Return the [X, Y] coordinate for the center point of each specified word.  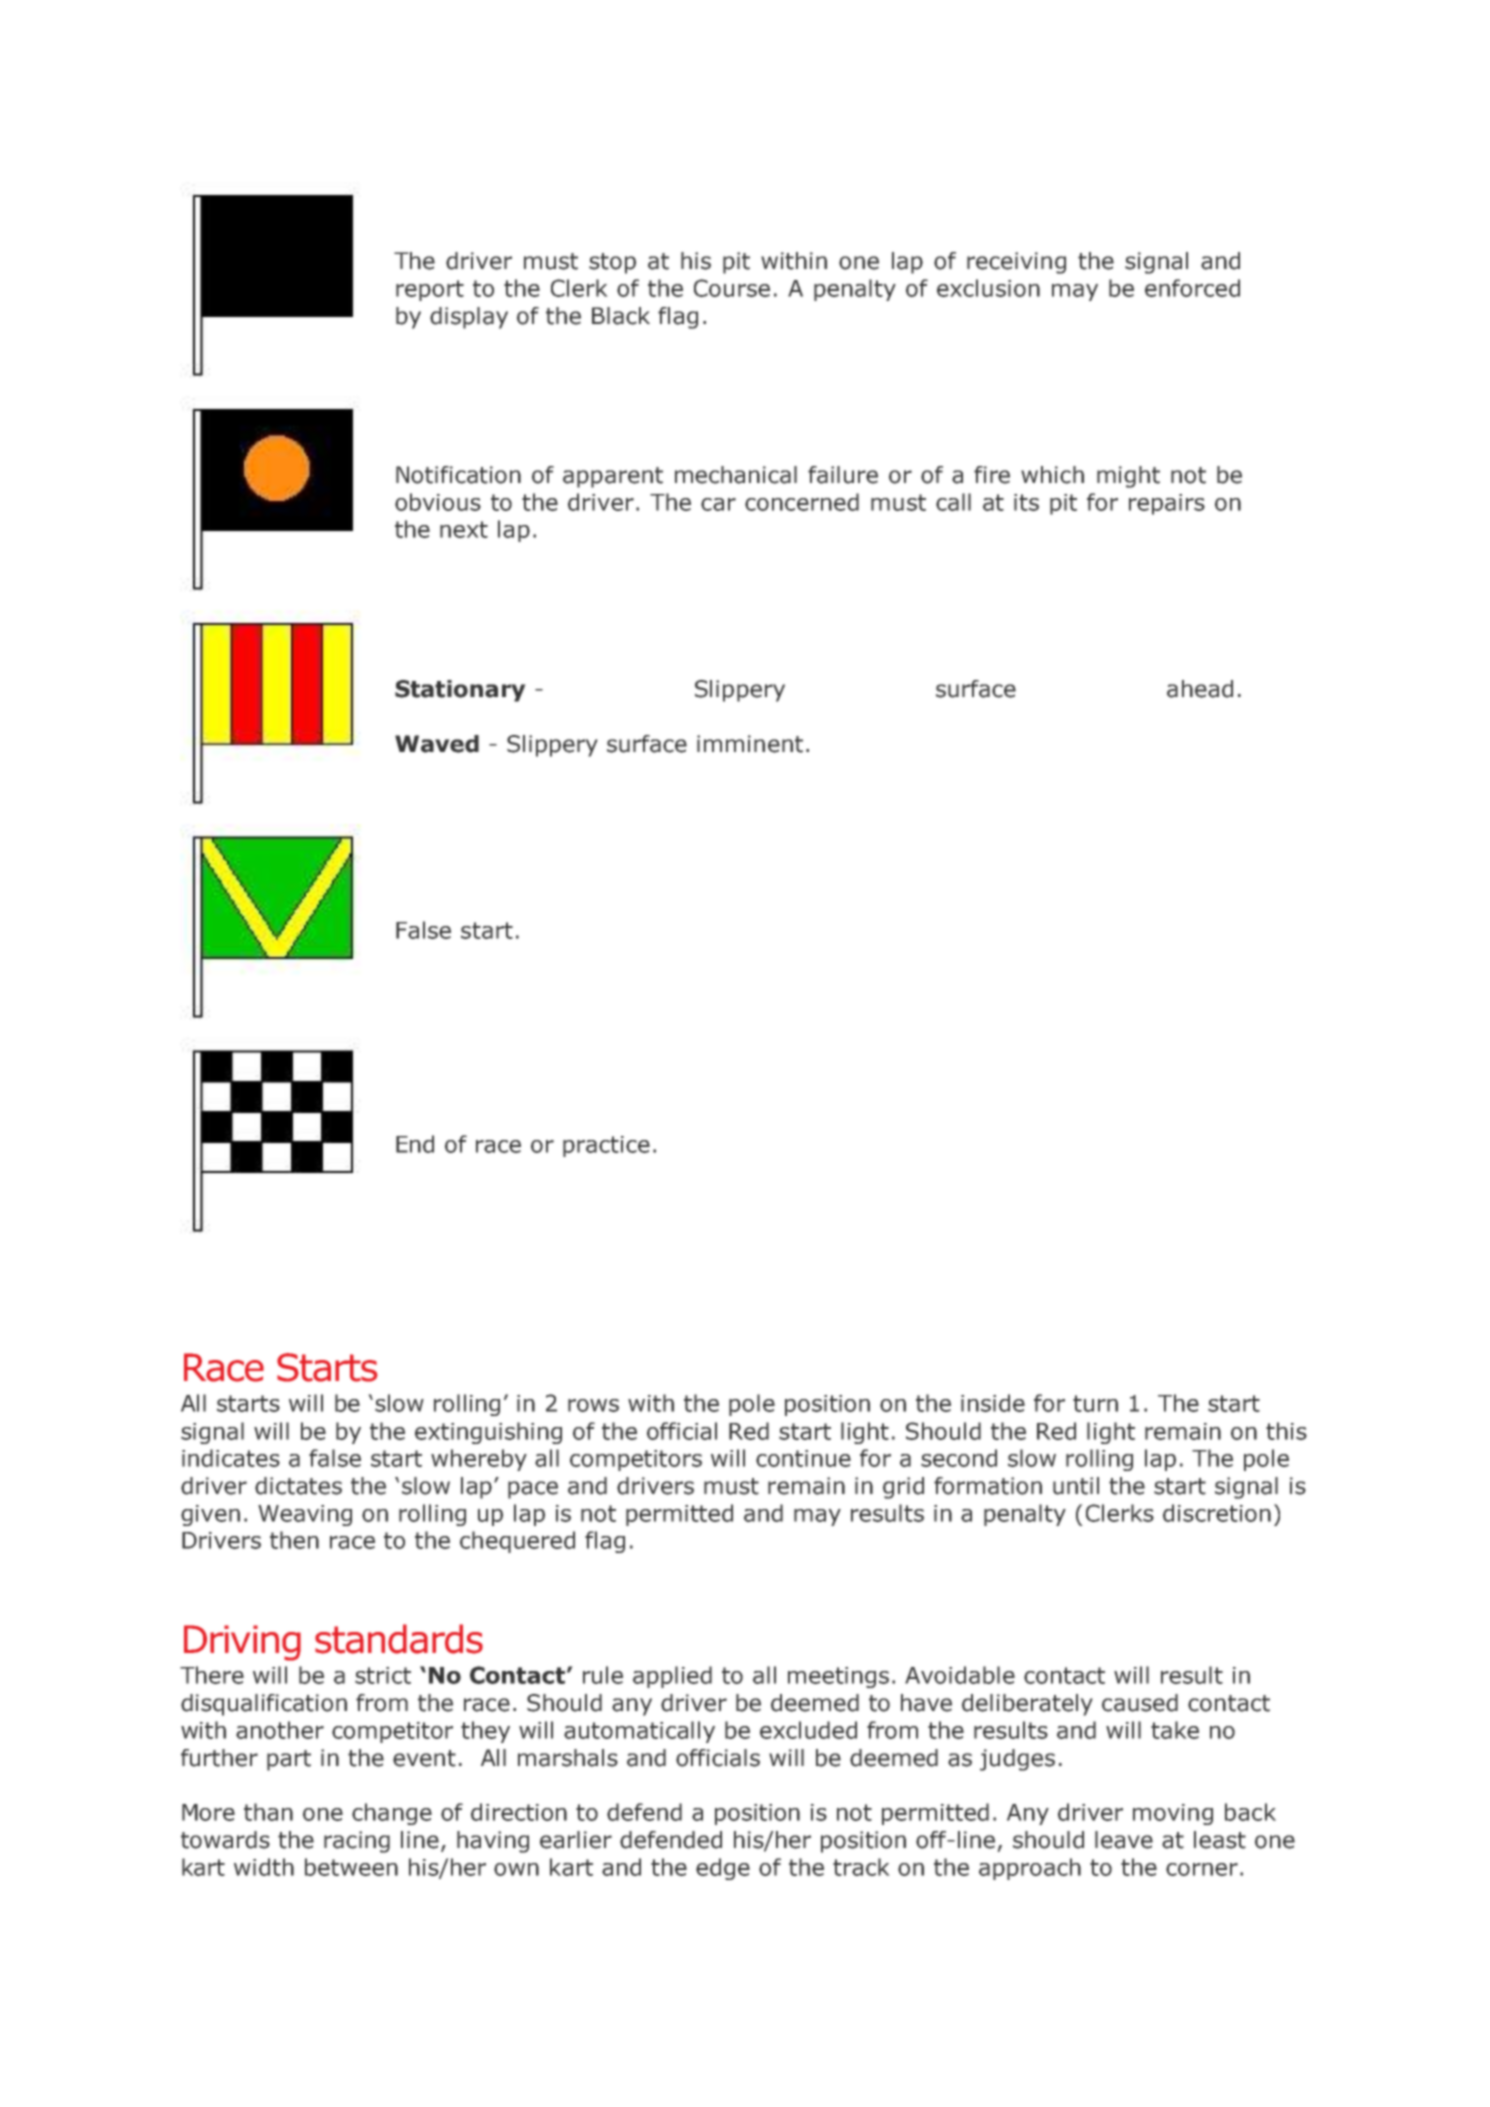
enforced [1192, 288]
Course [732, 288]
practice [606, 1146]
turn [1095, 1403]
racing [357, 1842]
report [430, 290]
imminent [750, 744]
